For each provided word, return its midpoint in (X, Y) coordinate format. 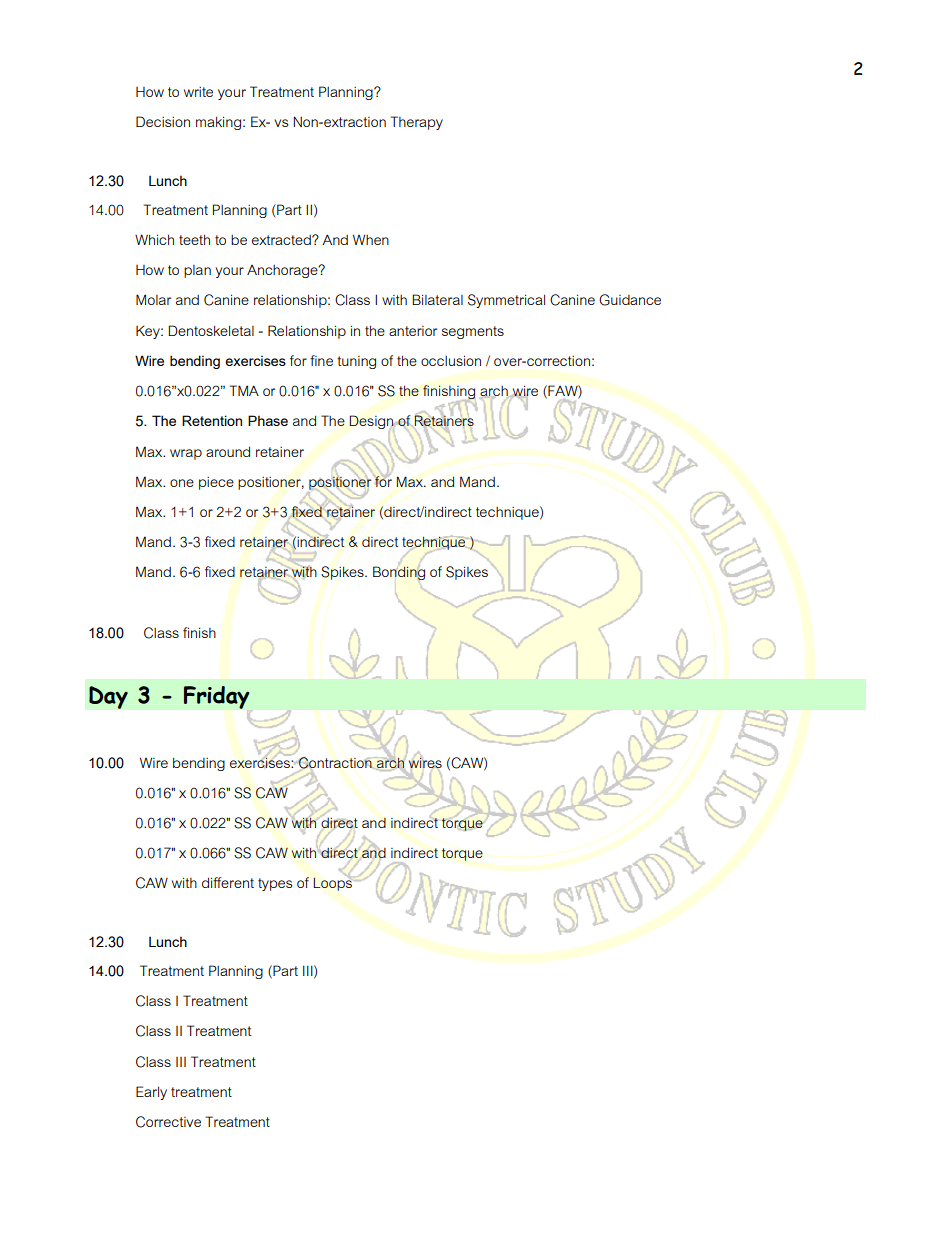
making (218, 123)
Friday (216, 697)
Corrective (168, 1122)
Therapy (417, 123)
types (275, 884)
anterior (413, 331)
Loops (332, 883)
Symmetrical (506, 301)
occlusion (451, 360)
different (228, 882)
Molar (153, 299)
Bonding (399, 574)
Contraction (335, 763)
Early (151, 1093)
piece (216, 483)
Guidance (630, 300)
